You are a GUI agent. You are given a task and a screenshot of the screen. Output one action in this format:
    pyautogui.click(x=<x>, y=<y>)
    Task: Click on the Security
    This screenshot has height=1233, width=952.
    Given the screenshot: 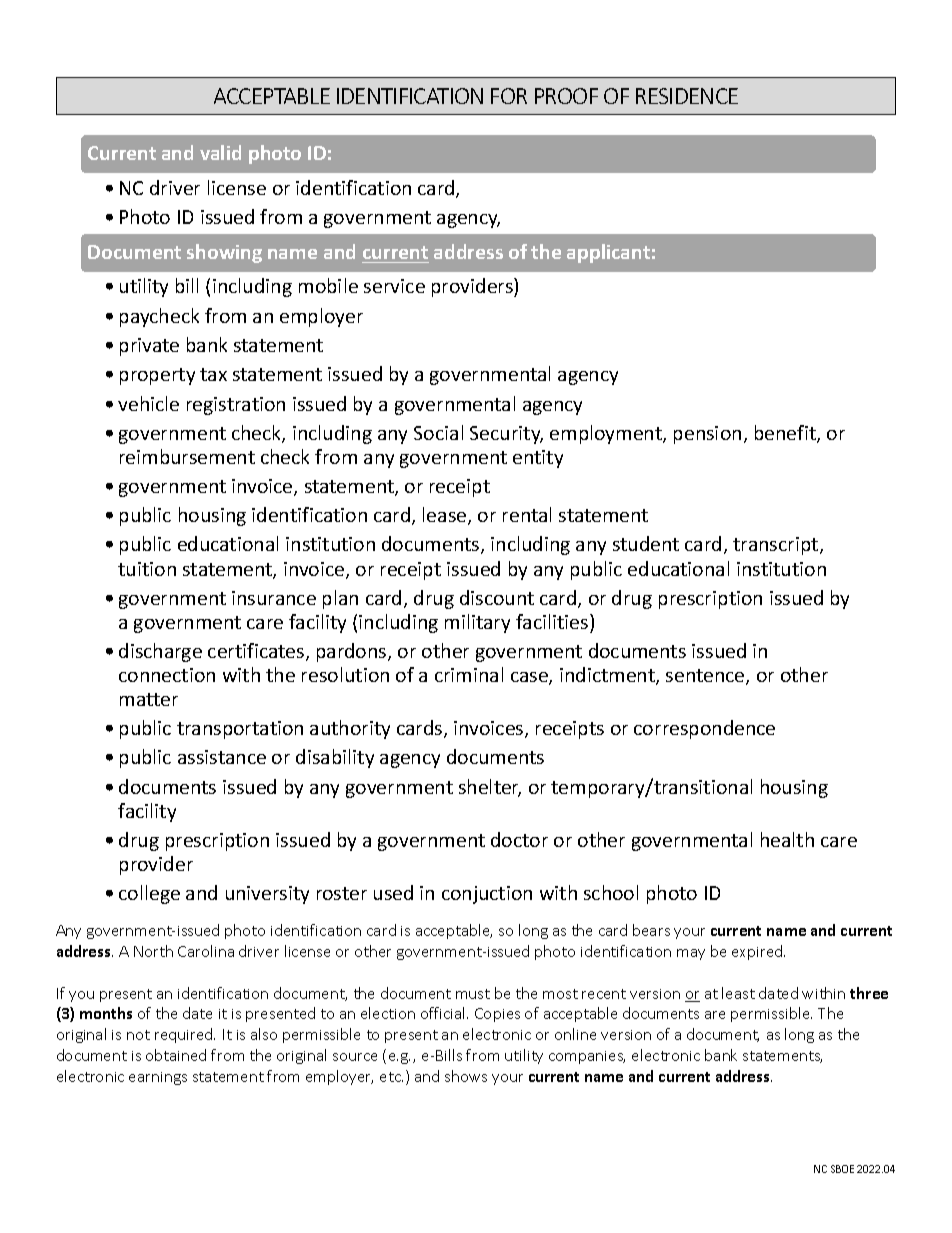 What is the action you would take?
    pyautogui.click(x=506, y=435)
